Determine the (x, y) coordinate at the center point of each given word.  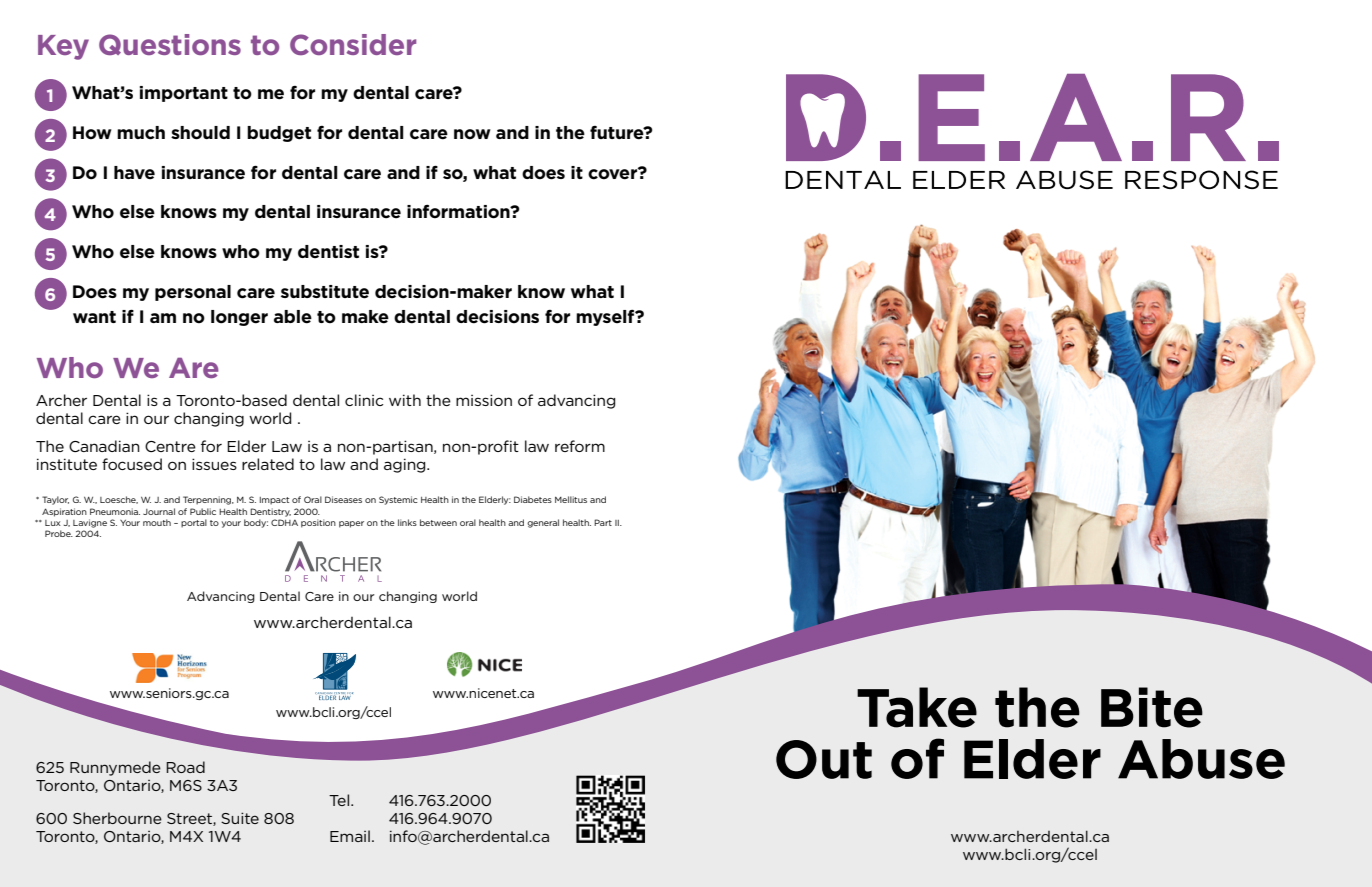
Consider (353, 44)
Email (350, 836)
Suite (240, 818)
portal (194, 523)
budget (279, 134)
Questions (170, 44)
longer (239, 318)
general (543, 523)
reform (580, 446)
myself (606, 317)
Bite (1152, 707)
